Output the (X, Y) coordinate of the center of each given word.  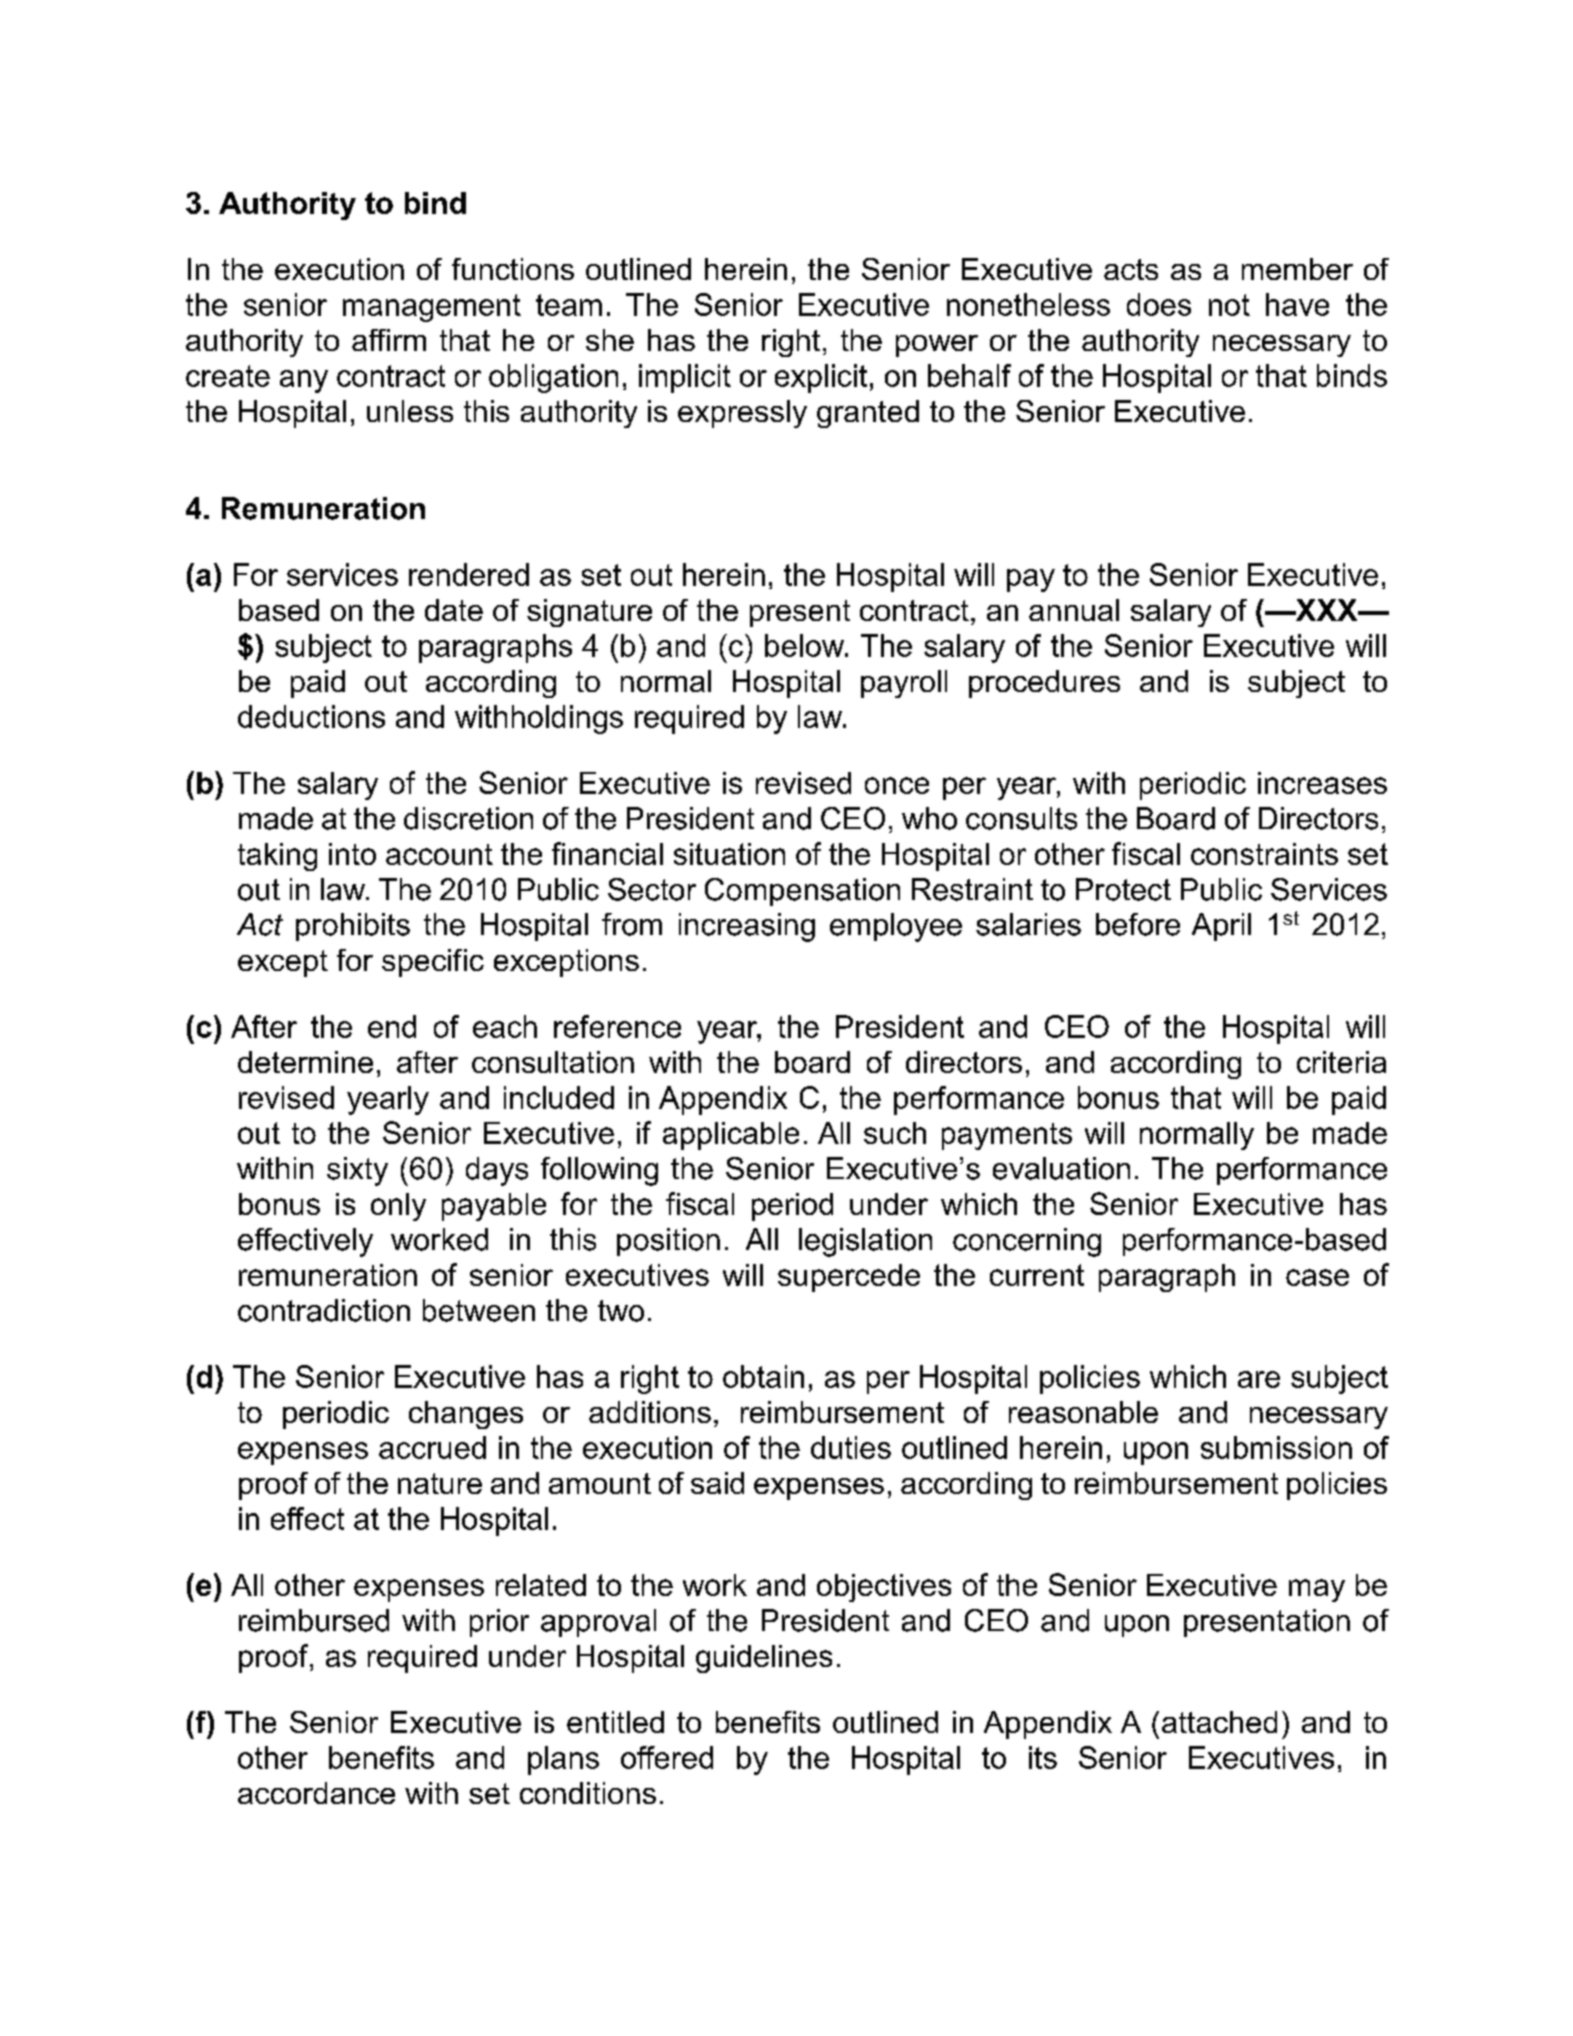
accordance (316, 1793)
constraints (1264, 854)
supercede (849, 1278)
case (1317, 1277)
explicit (821, 378)
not (1229, 305)
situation (729, 854)
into (352, 854)
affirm (389, 340)
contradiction (324, 1310)
